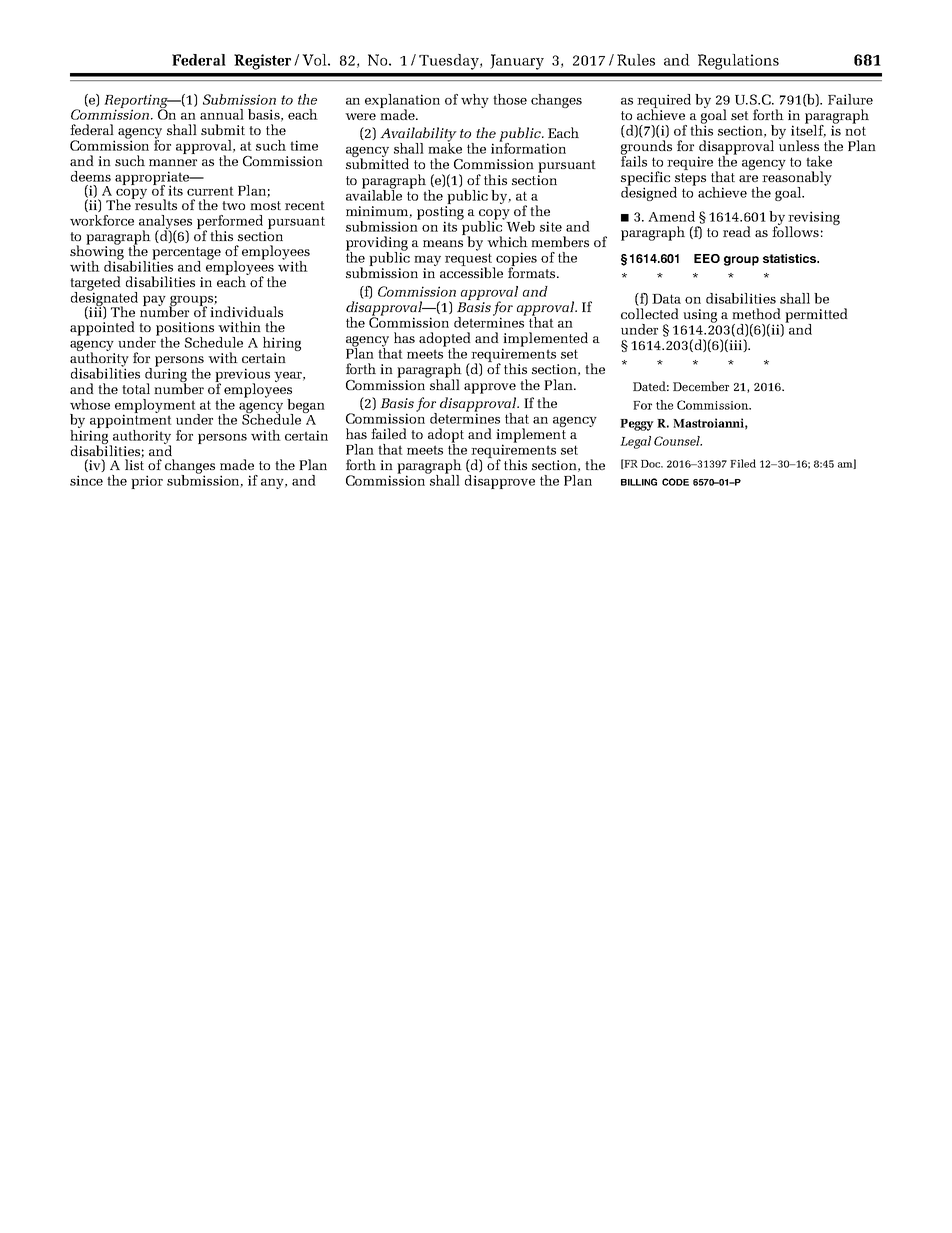 This screenshot has height=1233, width=952. I want to click on failed, so click(389, 433).
